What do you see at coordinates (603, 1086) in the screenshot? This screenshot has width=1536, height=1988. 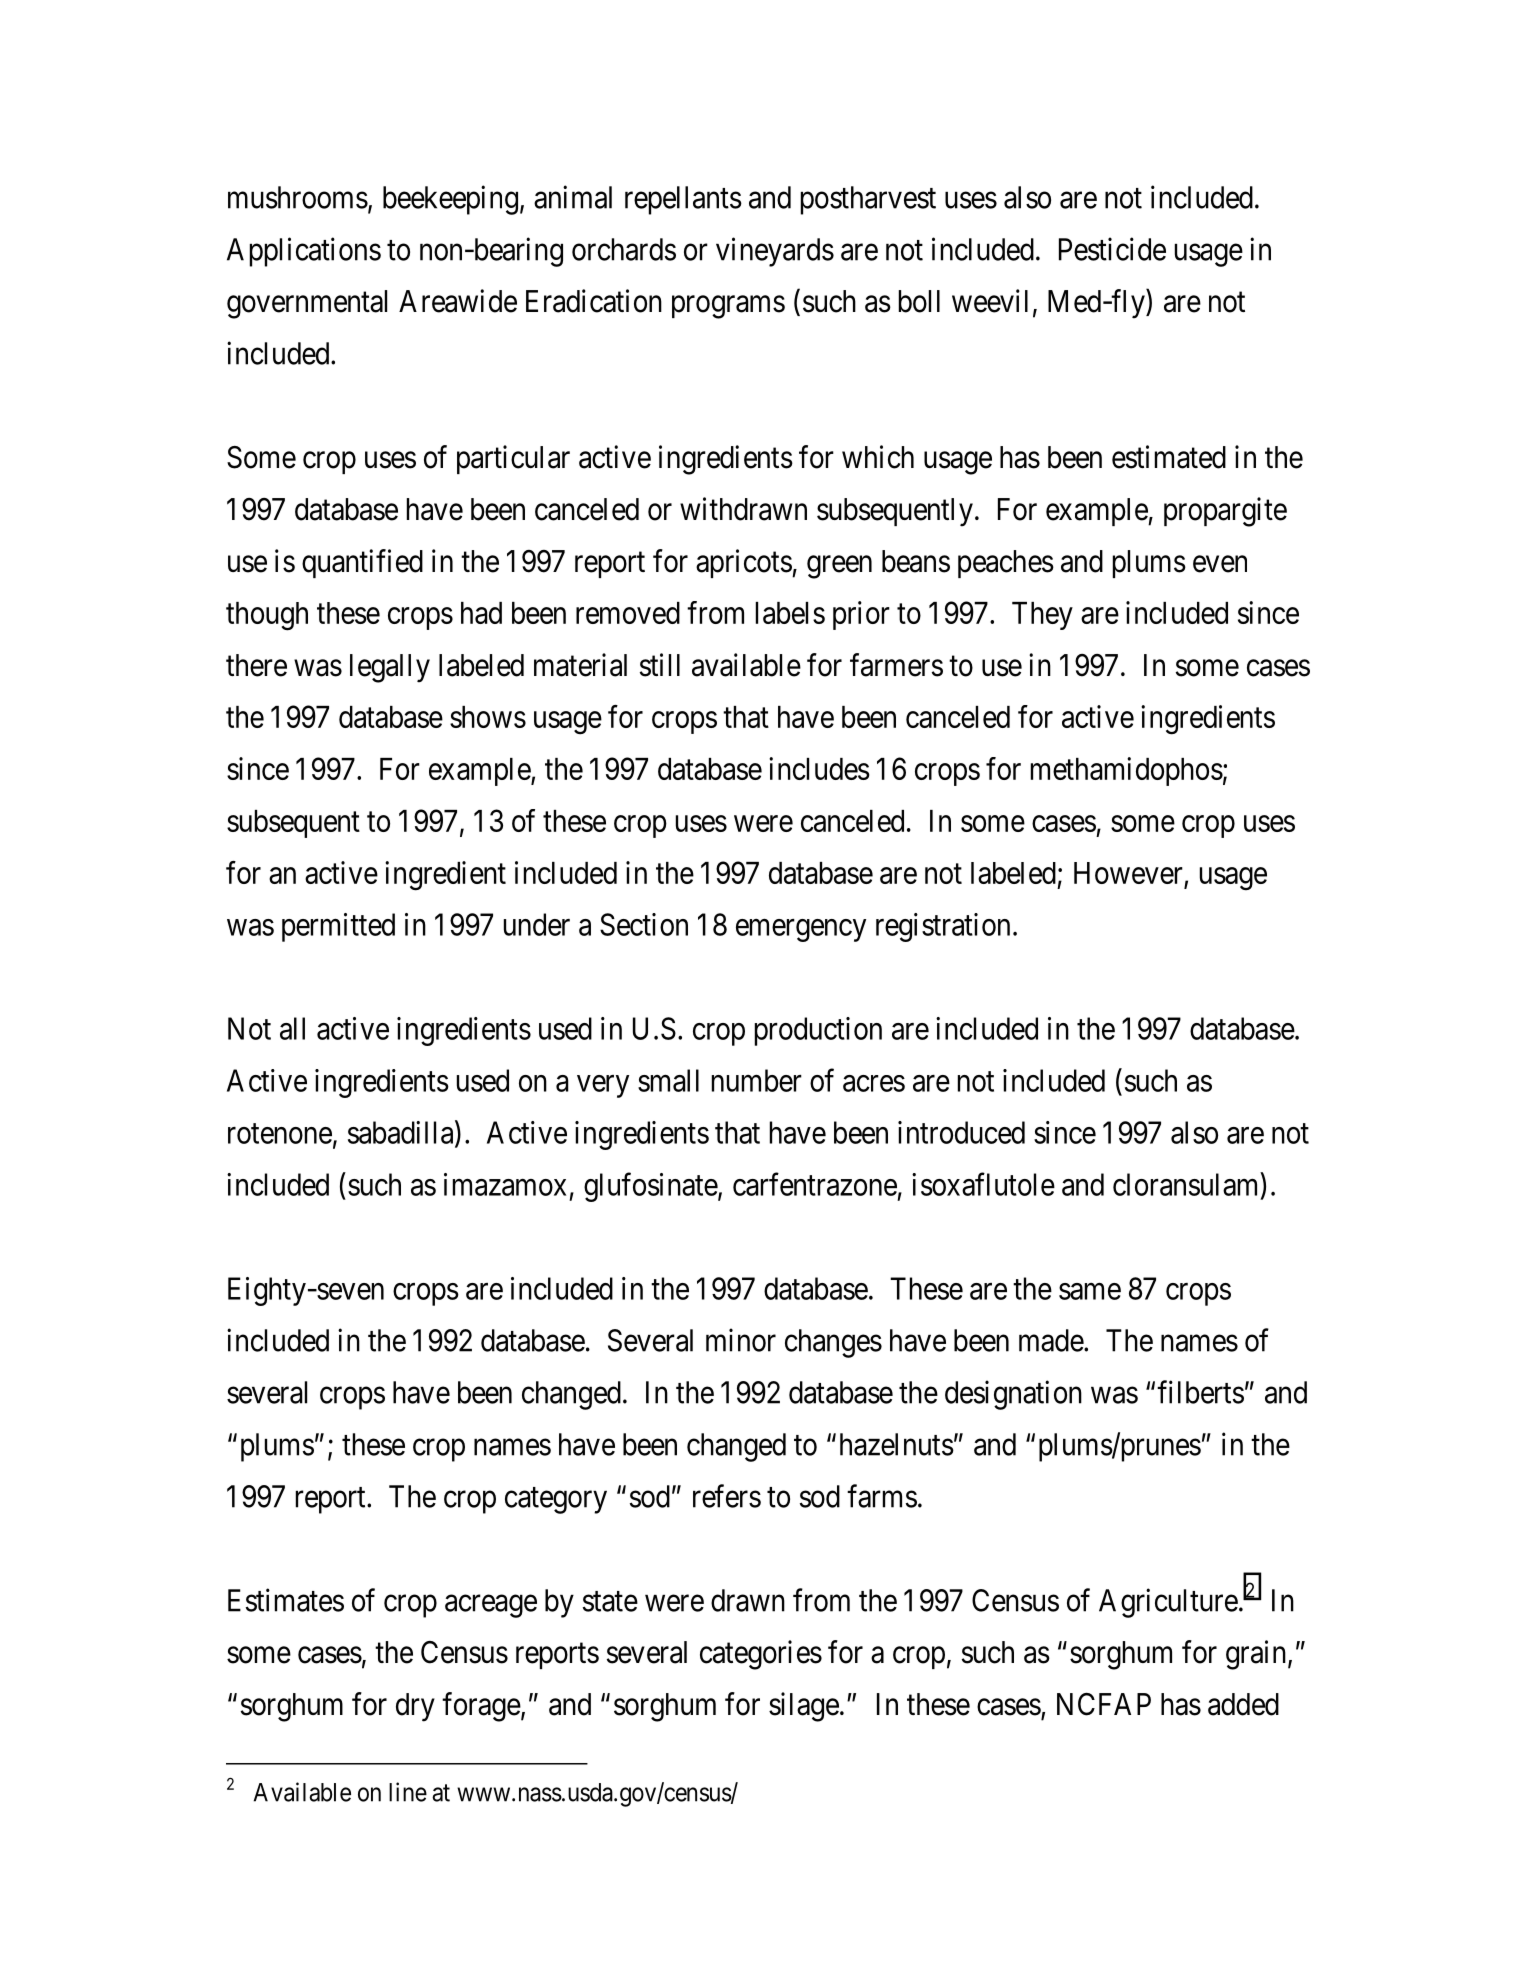 I see `very` at bounding box center [603, 1086].
